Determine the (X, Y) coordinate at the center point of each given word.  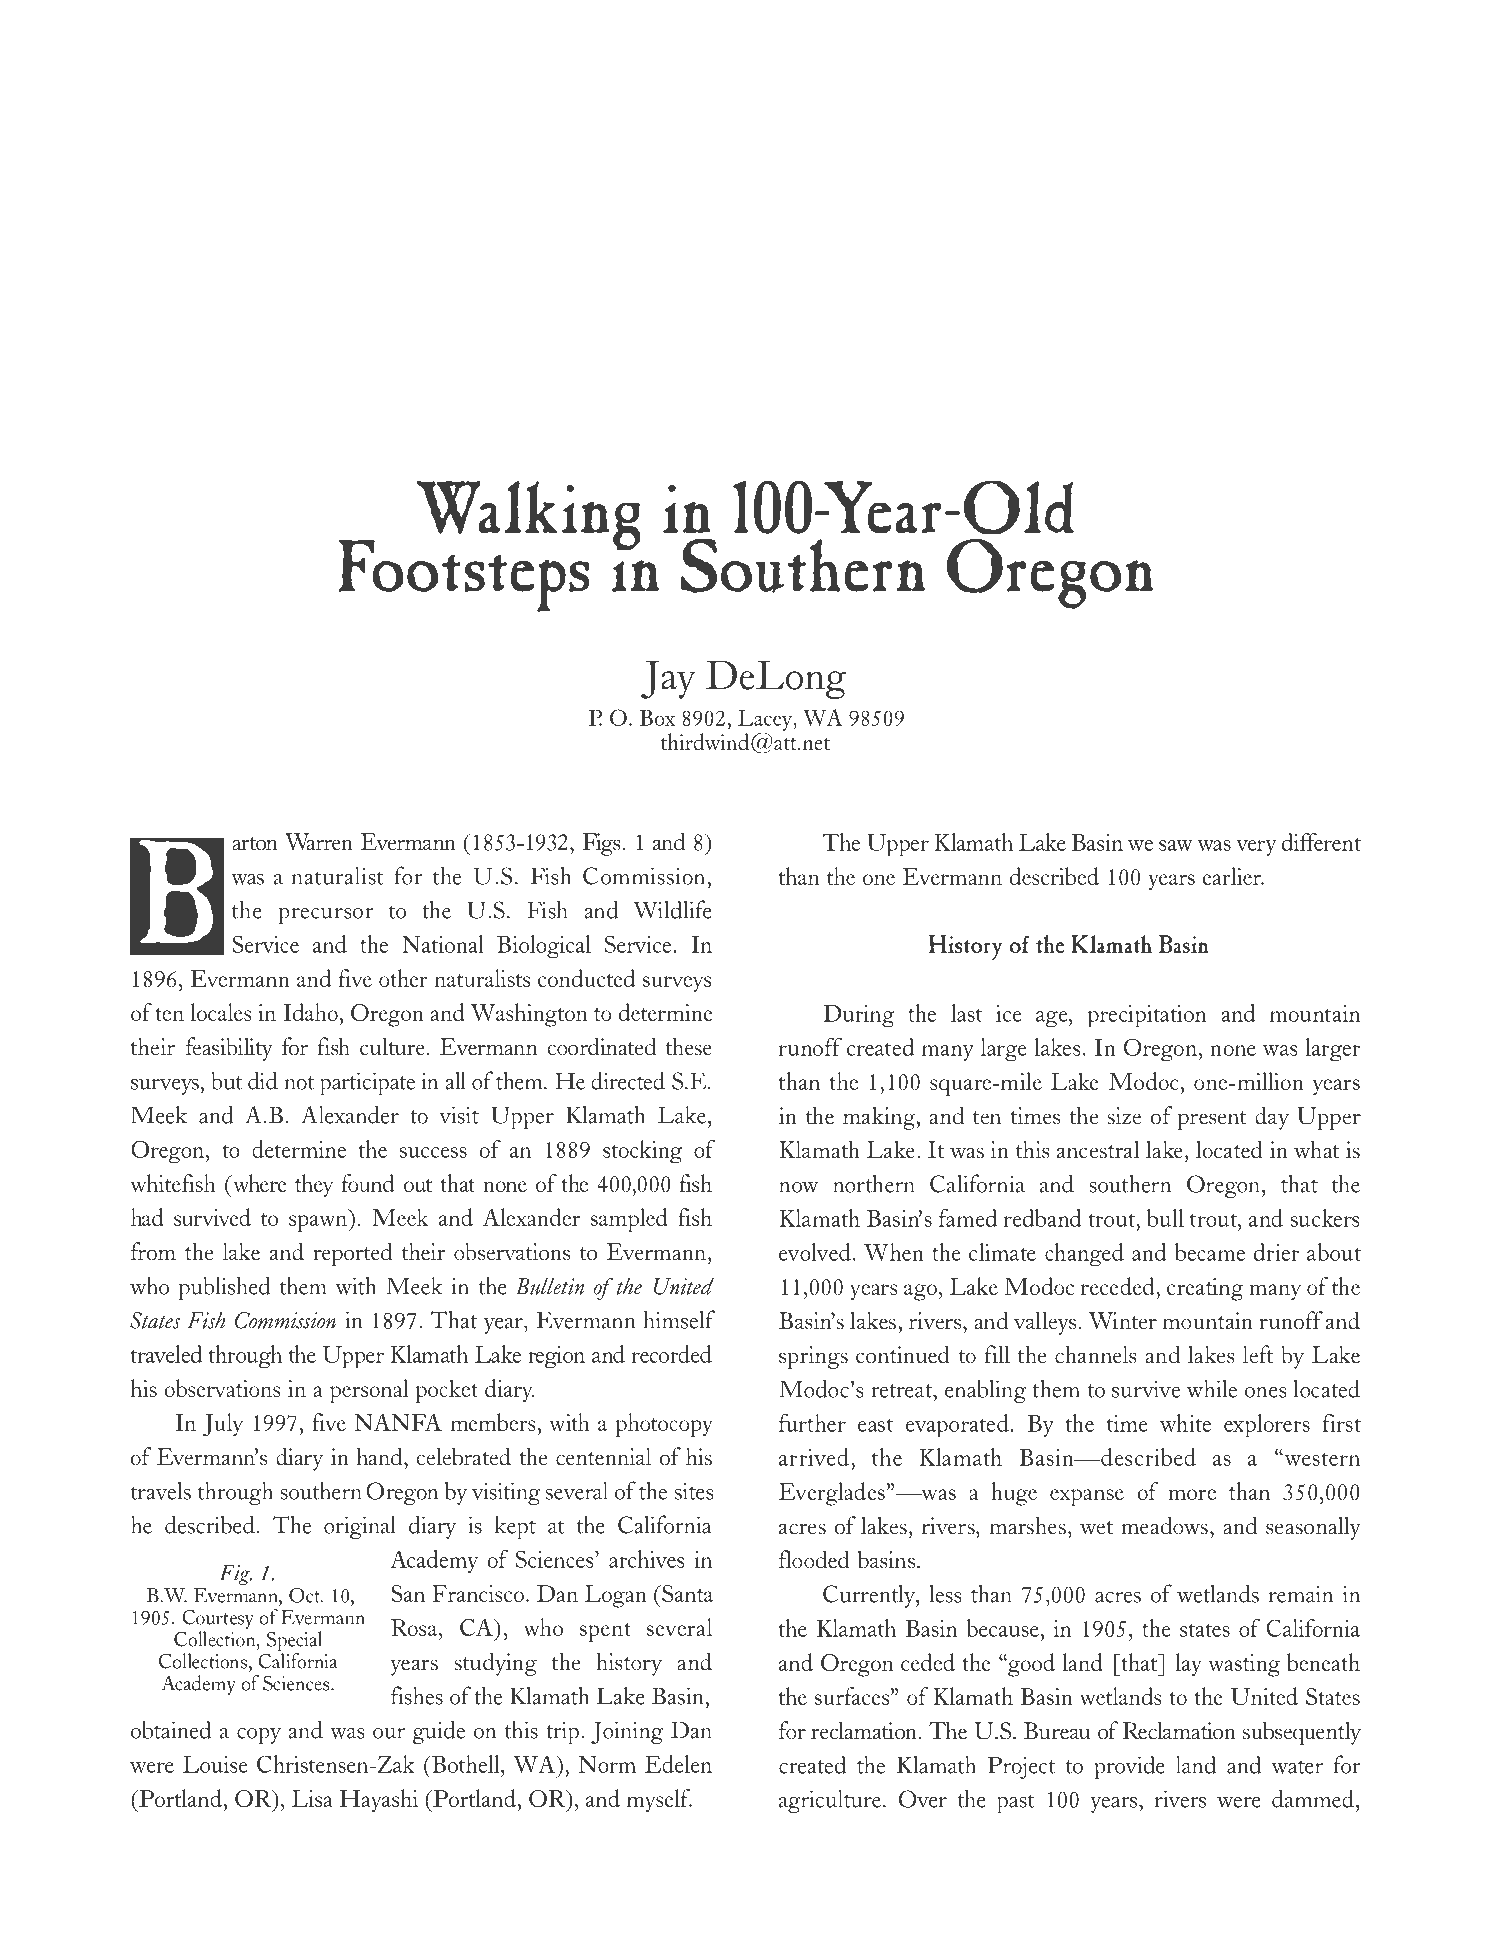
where (259, 1183)
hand (381, 1456)
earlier (1233, 876)
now (798, 1187)
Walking (528, 516)
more (1192, 1494)
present (1212, 1120)
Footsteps (464, 575)
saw (1176, 845)
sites (694, 1491)
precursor (326, 916)
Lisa (312, 1798)
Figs (603, 844)
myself (659, 1801)
